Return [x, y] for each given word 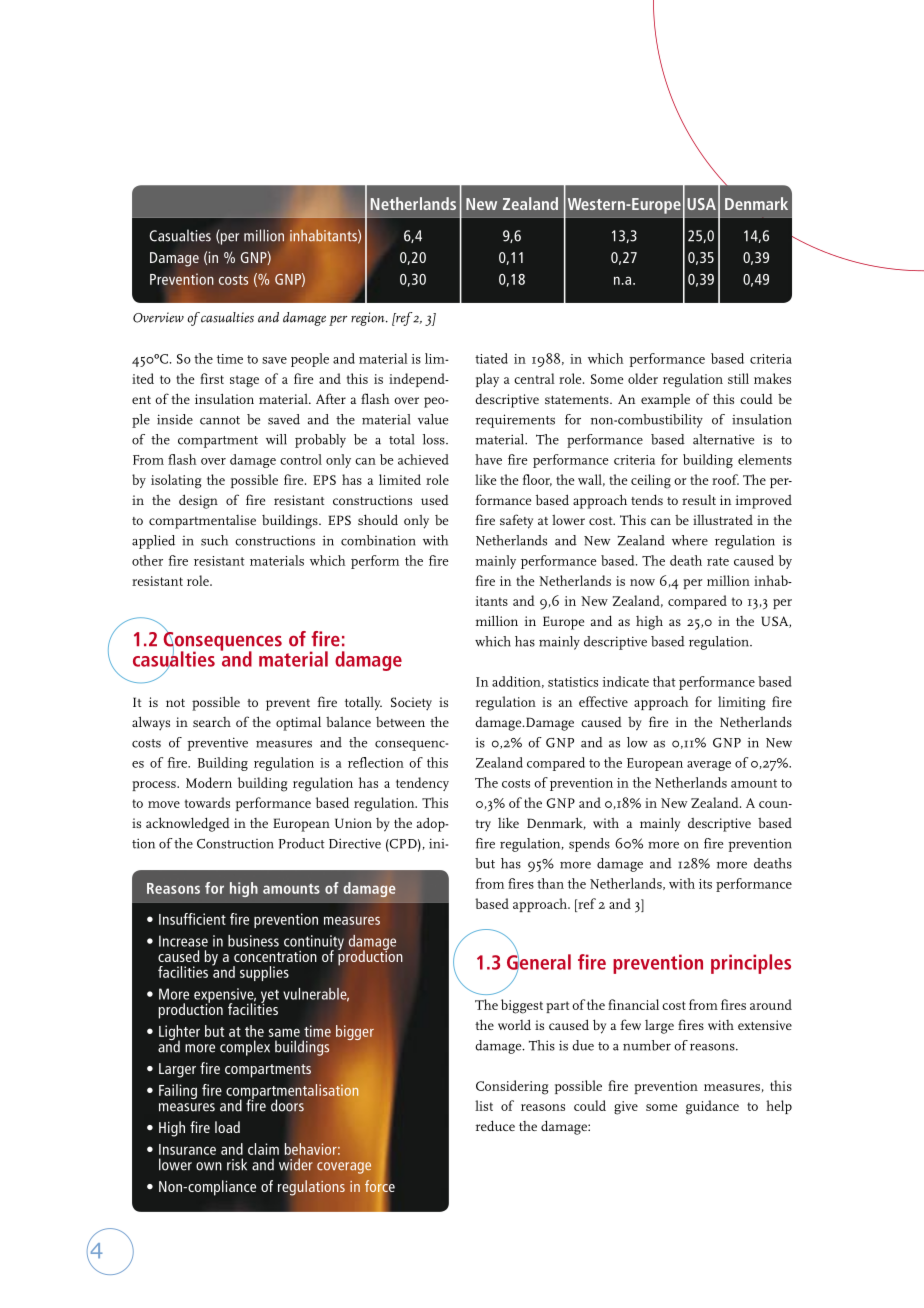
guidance [712, 1107]
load [227, 1127]
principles [751, 964]
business [253, 941]
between [400, 722]
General [539, 962]
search [212, 722]
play [487, 380]
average [709, 766]
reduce [495, 1125]
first [212, 378]
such [214, 540]
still [738, 378]
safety [516, 521]
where [690, 540]
